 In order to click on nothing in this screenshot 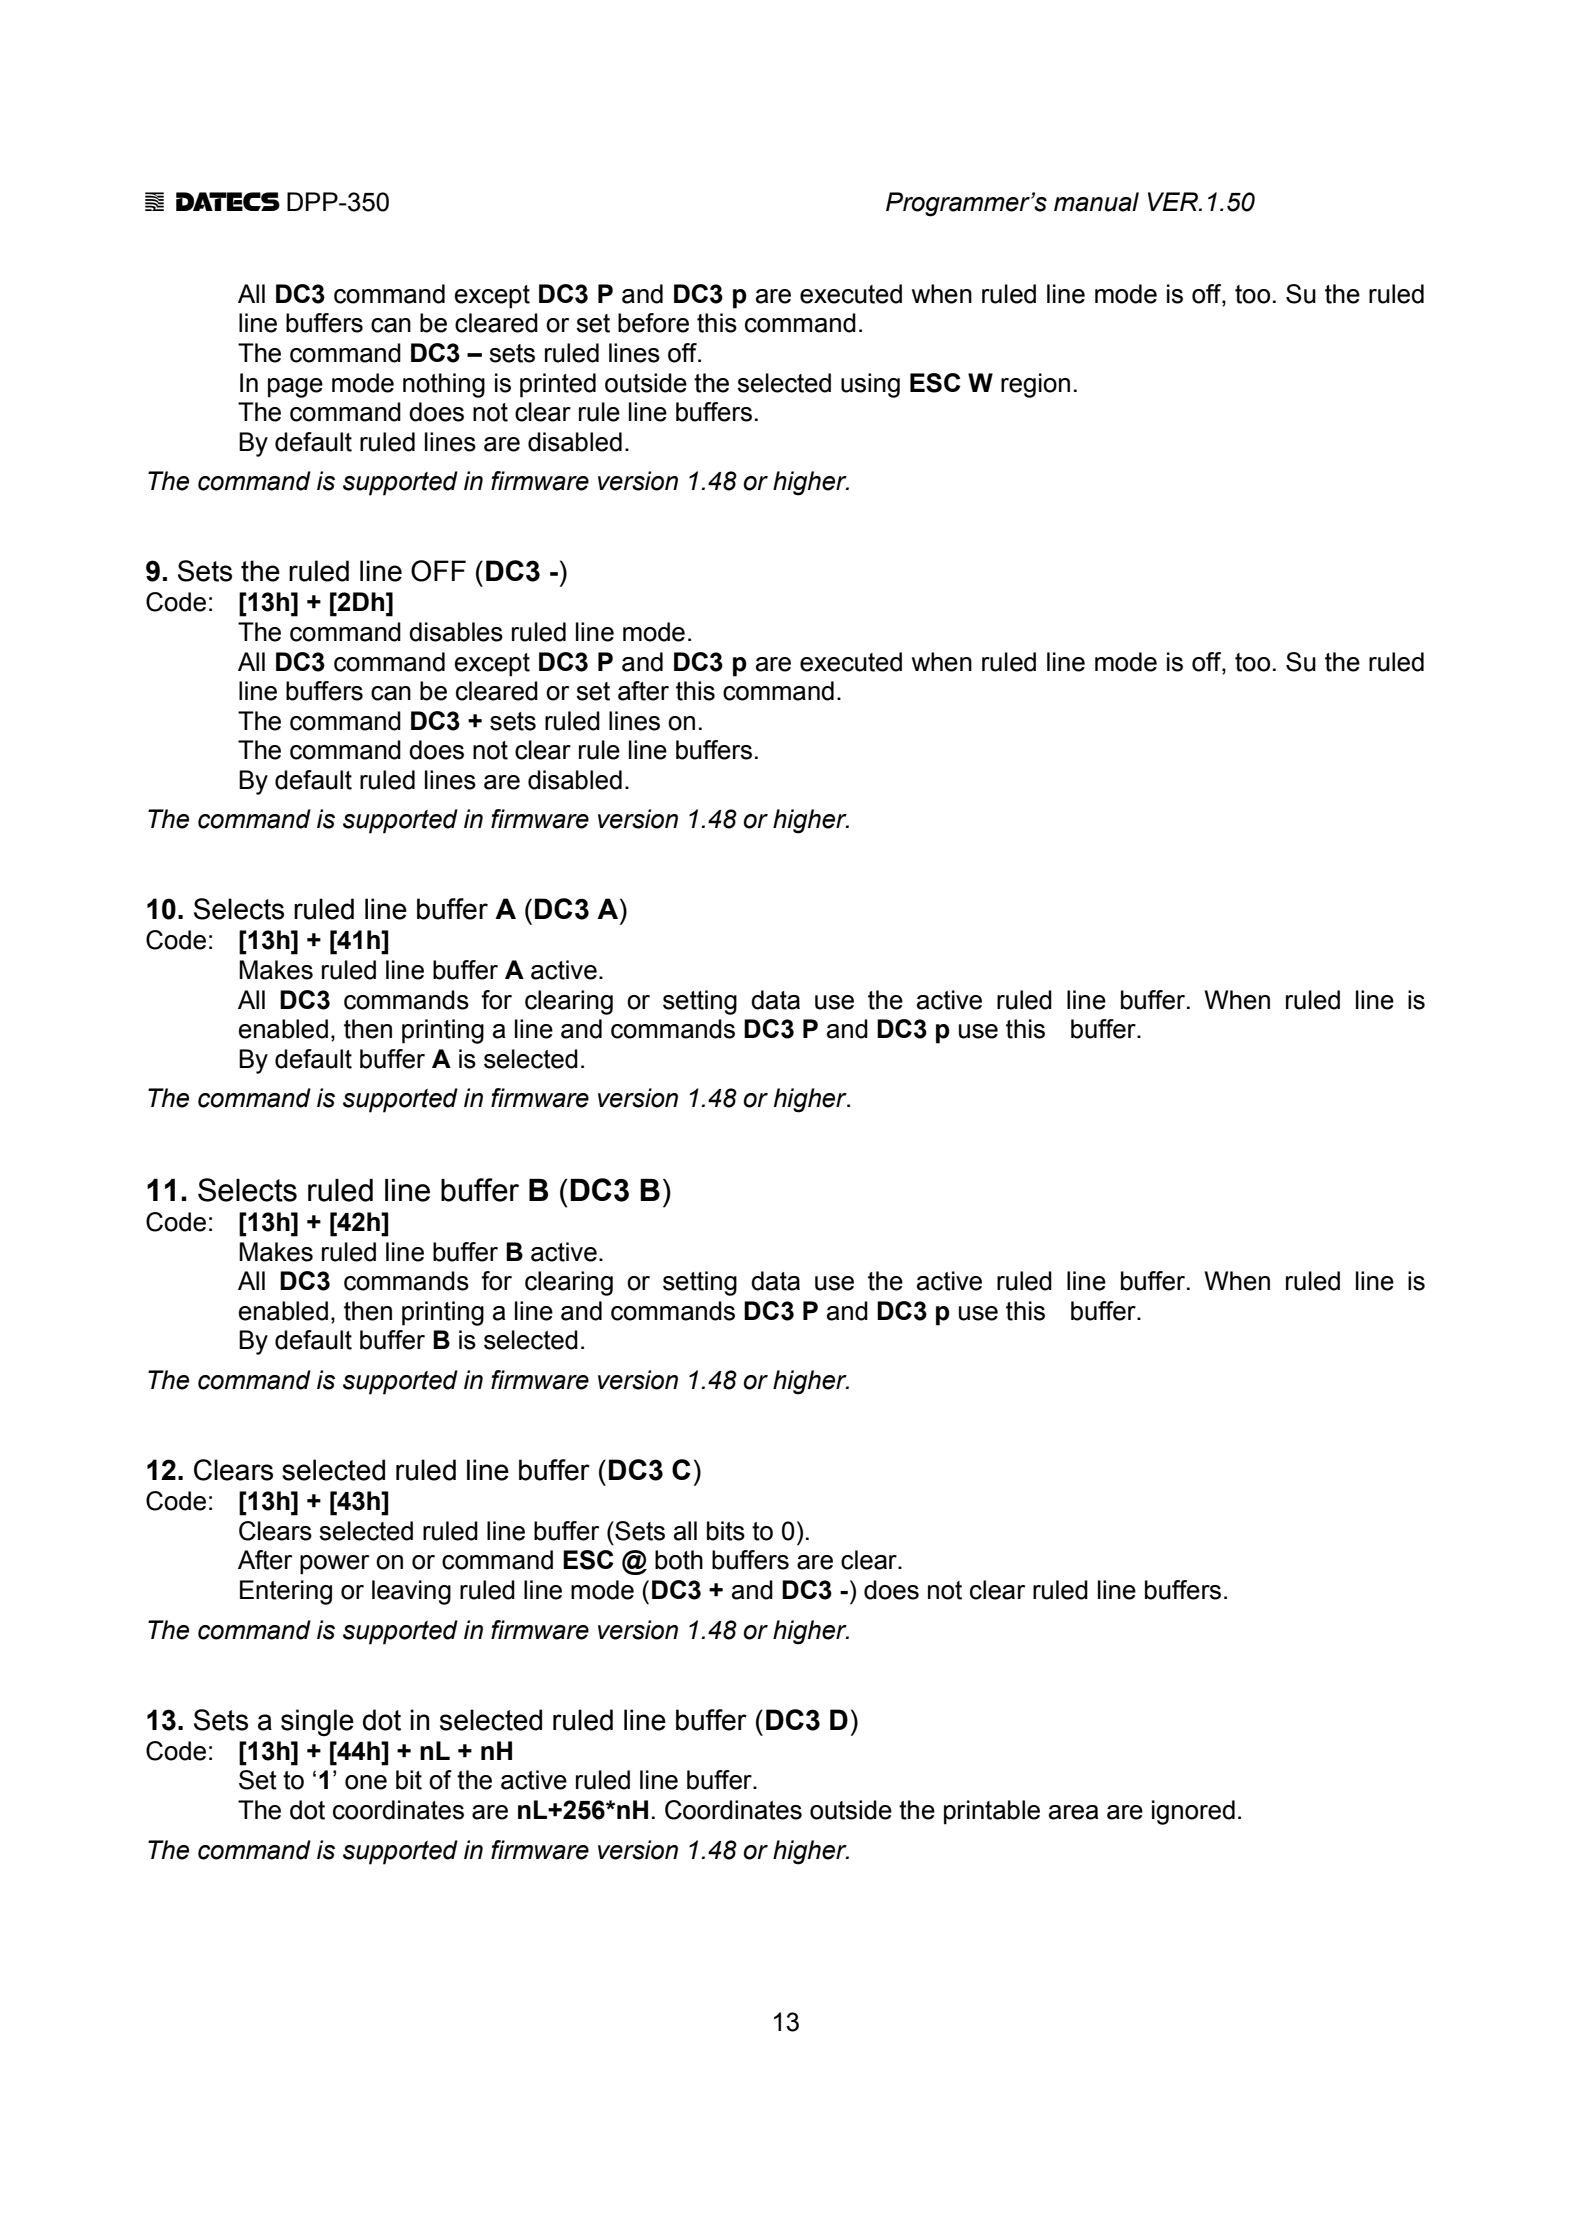, I will do `click(444, 385)`.
